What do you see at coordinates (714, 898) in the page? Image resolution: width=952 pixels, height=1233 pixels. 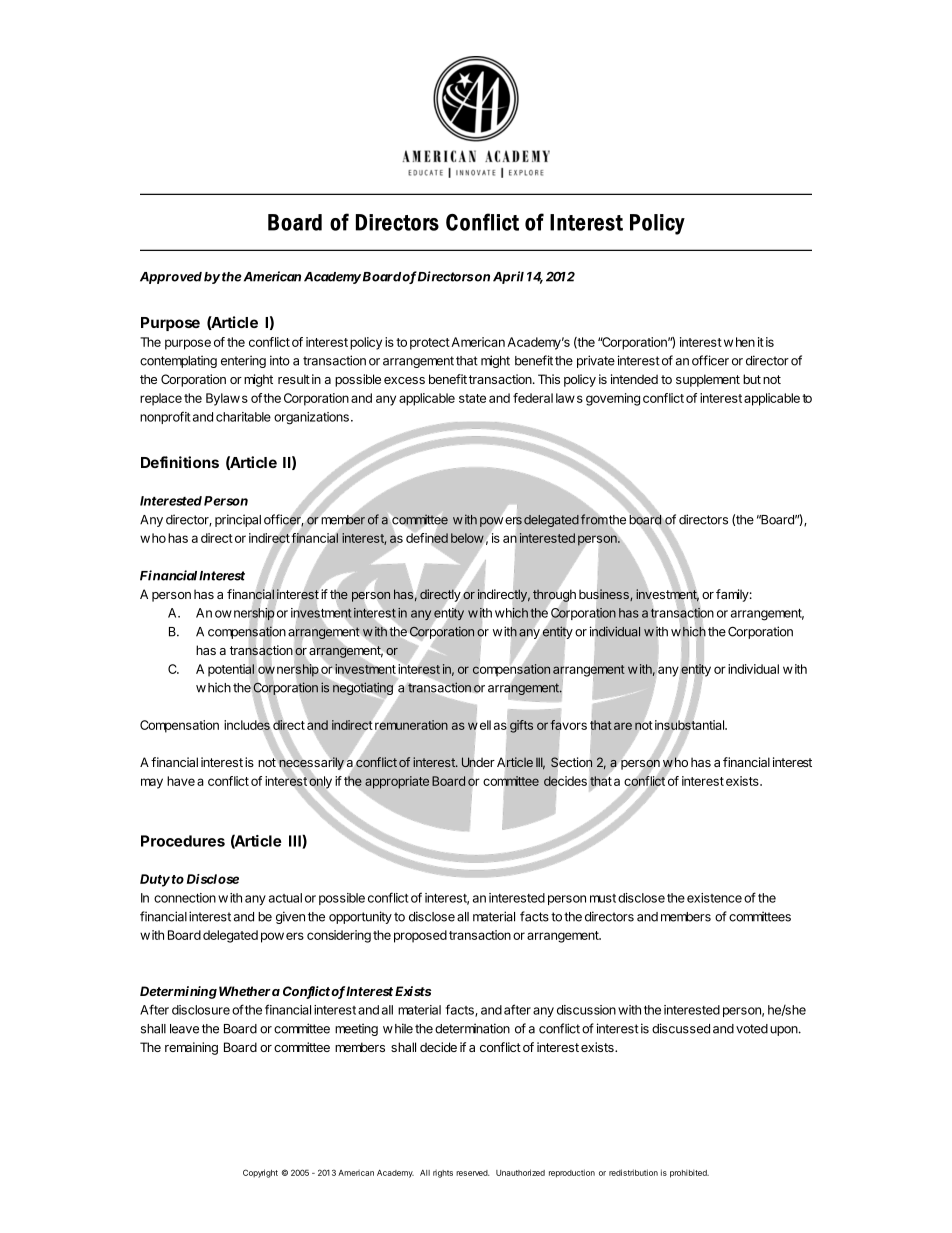 I see `existence` at bounding box center [714, 898].
